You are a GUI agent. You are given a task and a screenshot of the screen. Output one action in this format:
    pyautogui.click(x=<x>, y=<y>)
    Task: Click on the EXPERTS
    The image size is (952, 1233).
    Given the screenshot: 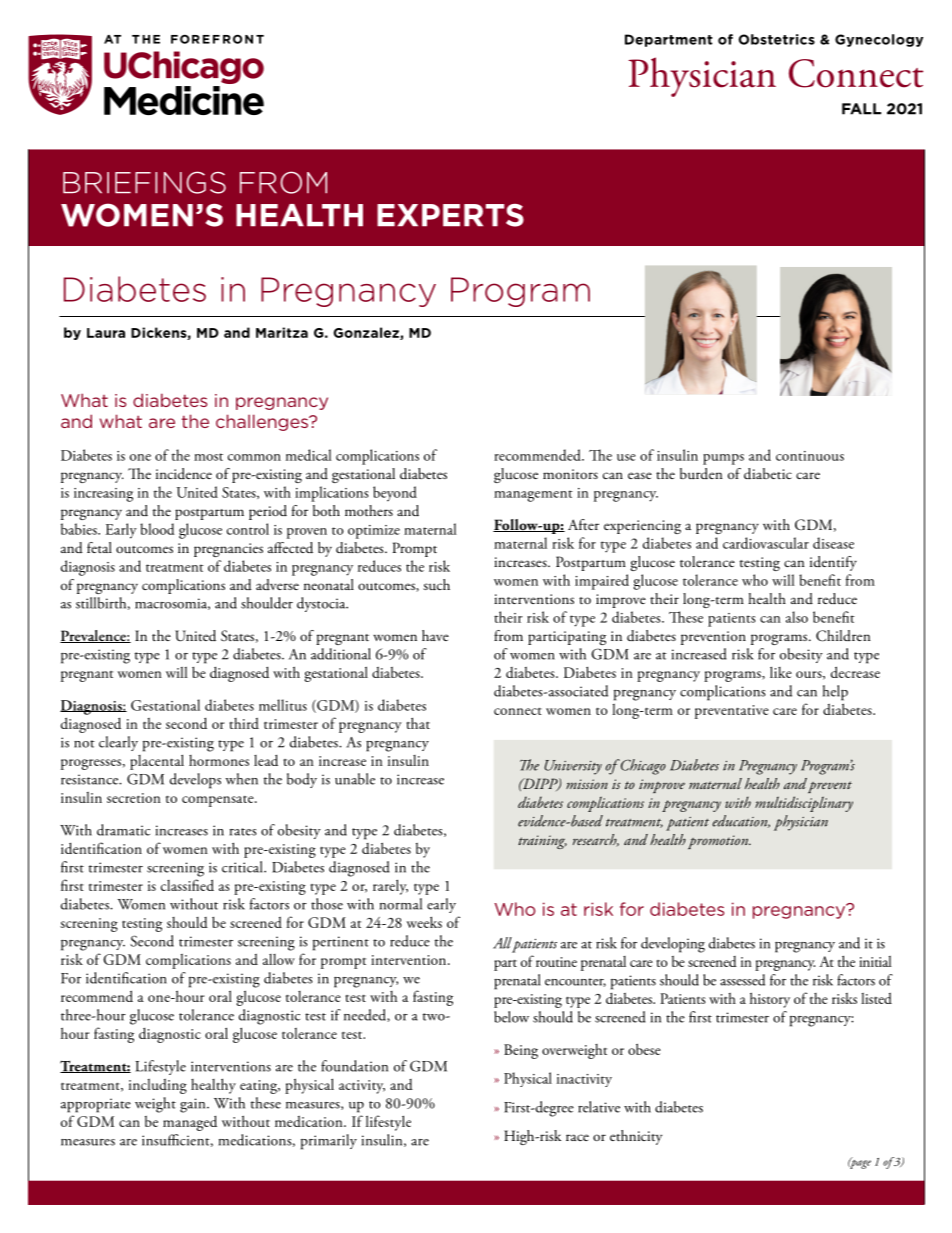 What is the action you would take?
    pyautogui.click(x=450, y=215)
